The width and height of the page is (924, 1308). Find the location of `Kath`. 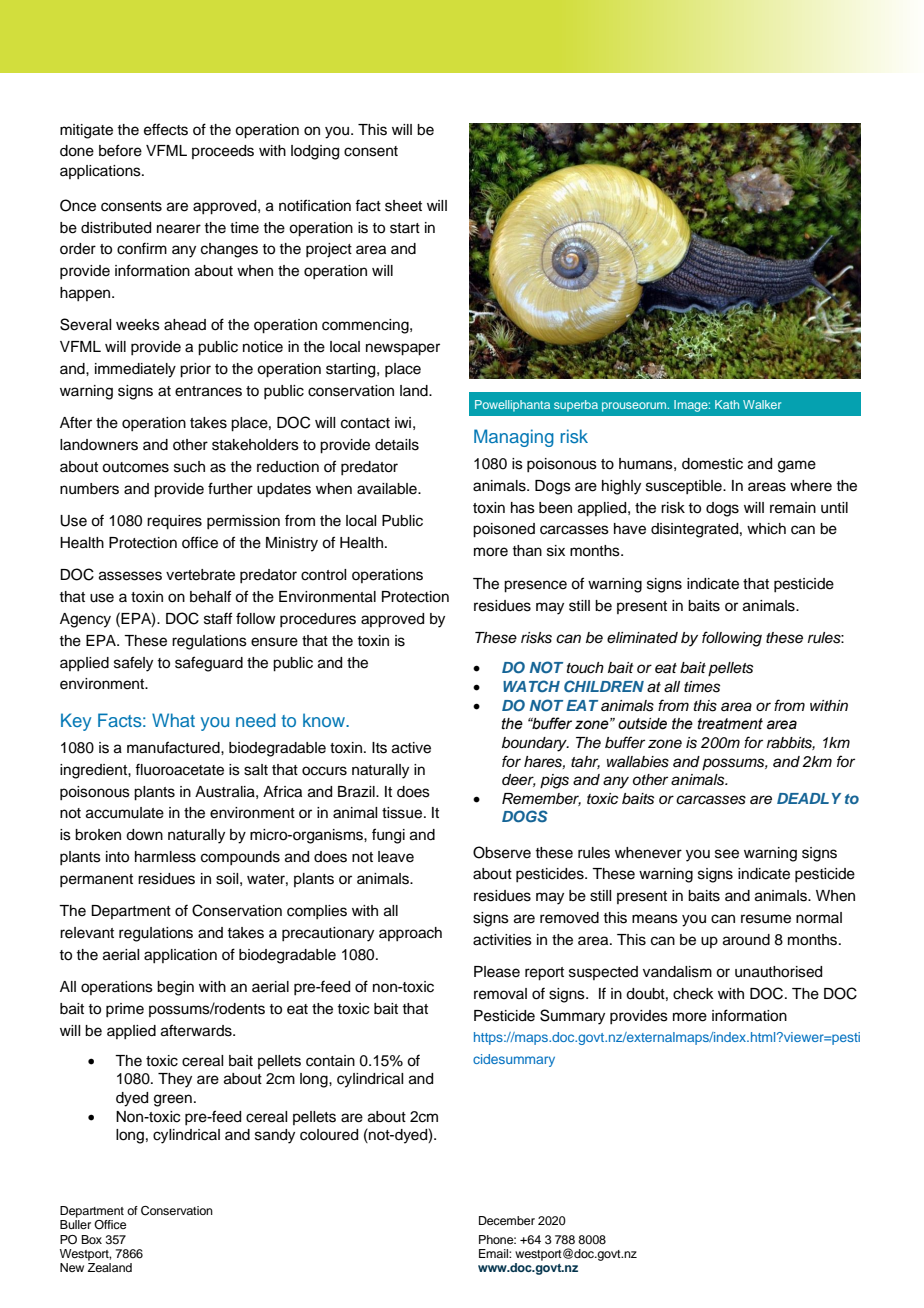

Kath is located at coordinates (727, 404).
